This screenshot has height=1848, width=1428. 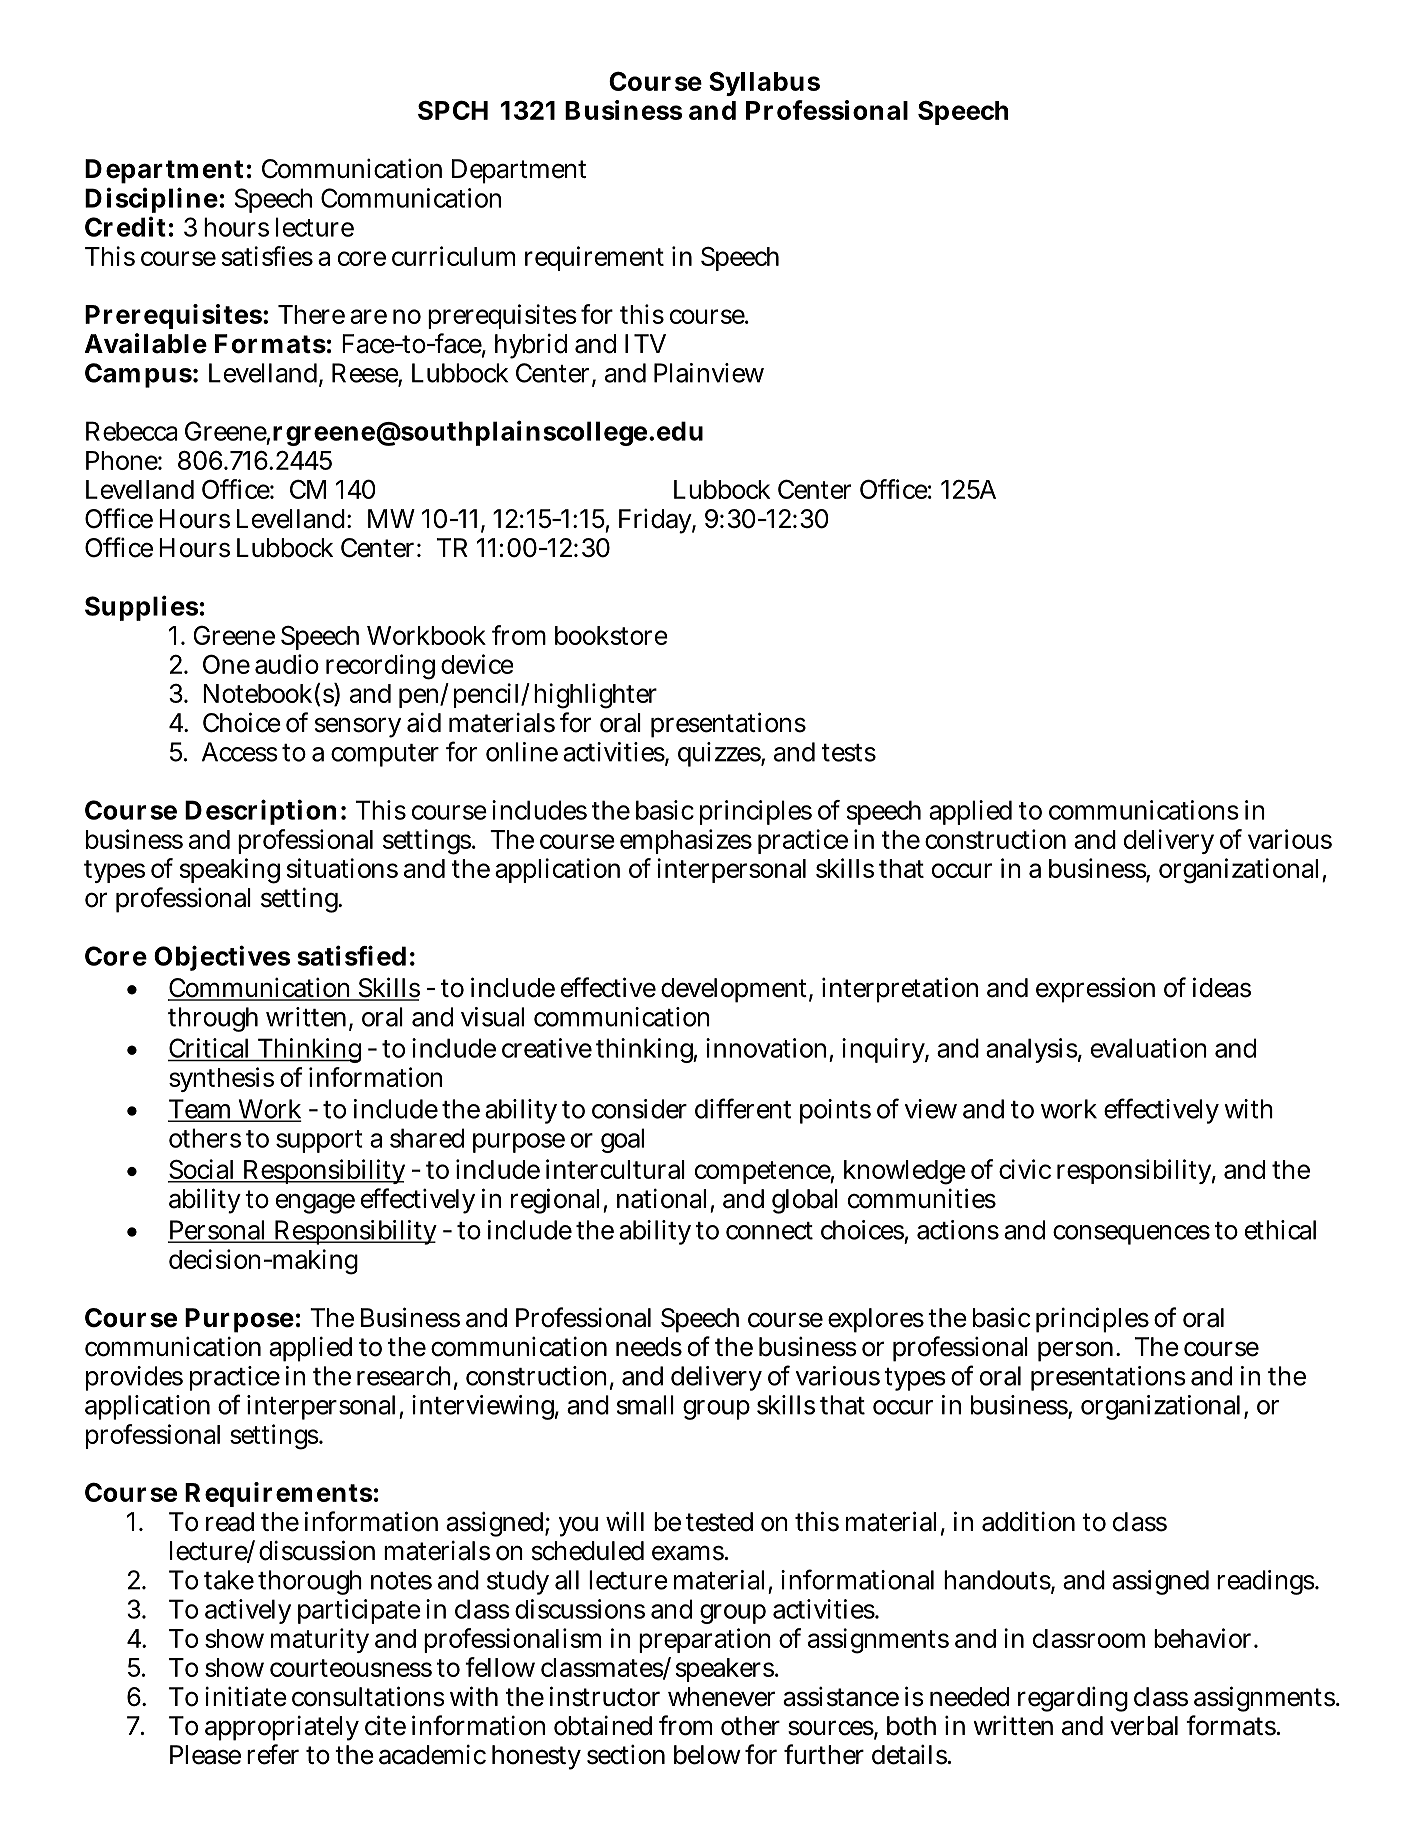 I want to click on tests, so click(x=849, y=753).
